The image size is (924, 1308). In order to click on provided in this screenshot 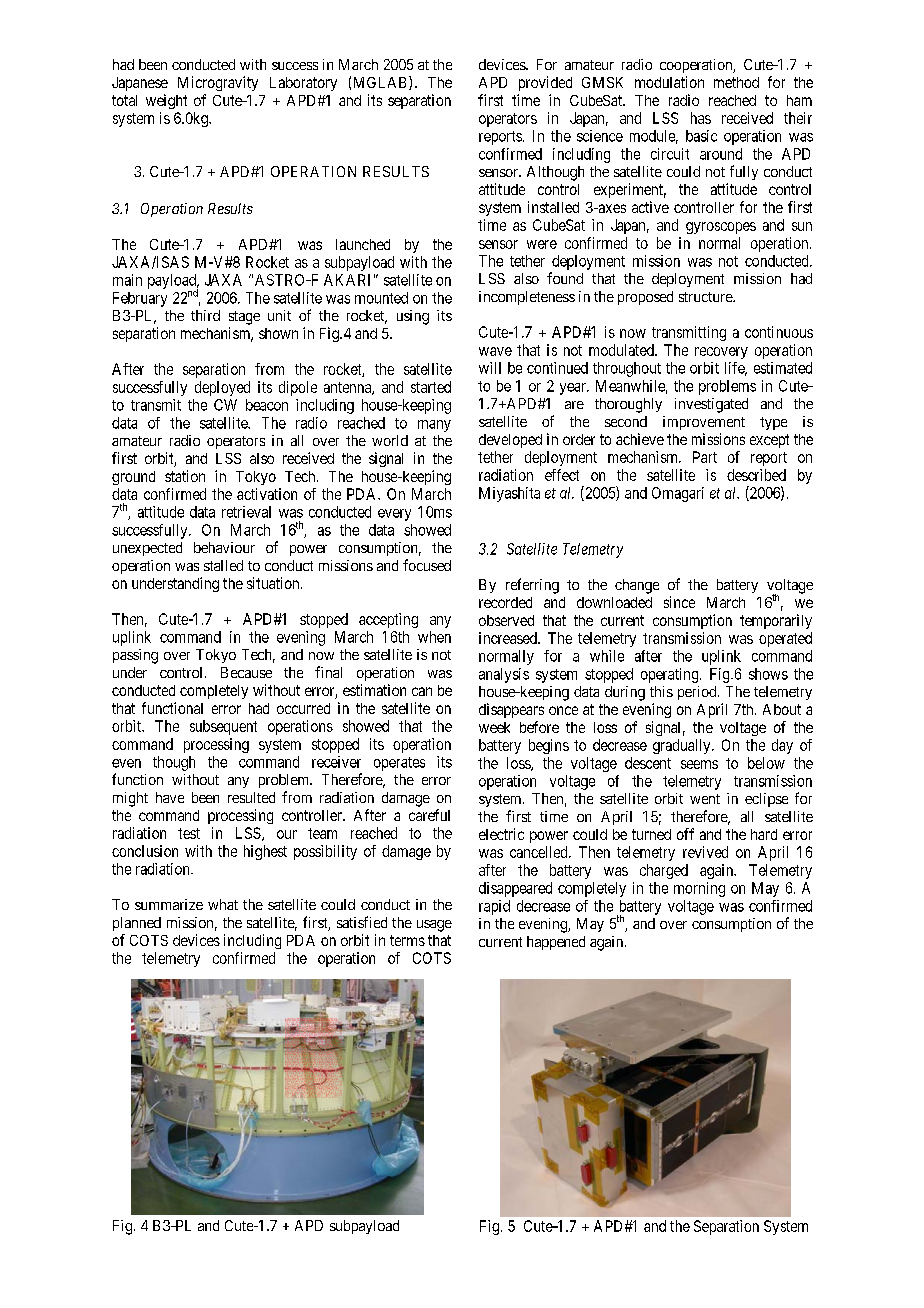, I will do `click(545, 83)`.
